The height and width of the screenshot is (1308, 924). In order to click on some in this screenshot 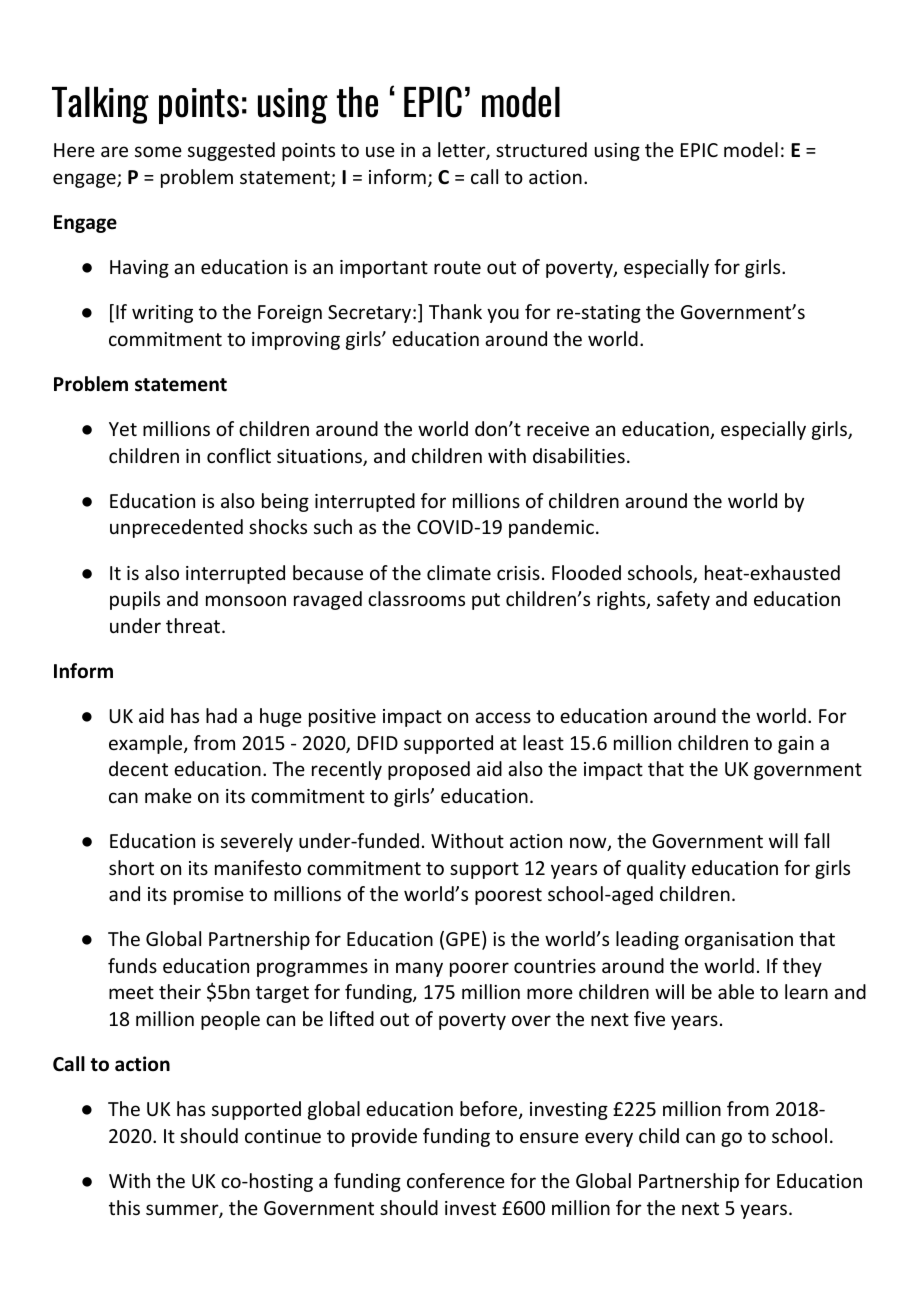, I will do `click(158, 151)`.
